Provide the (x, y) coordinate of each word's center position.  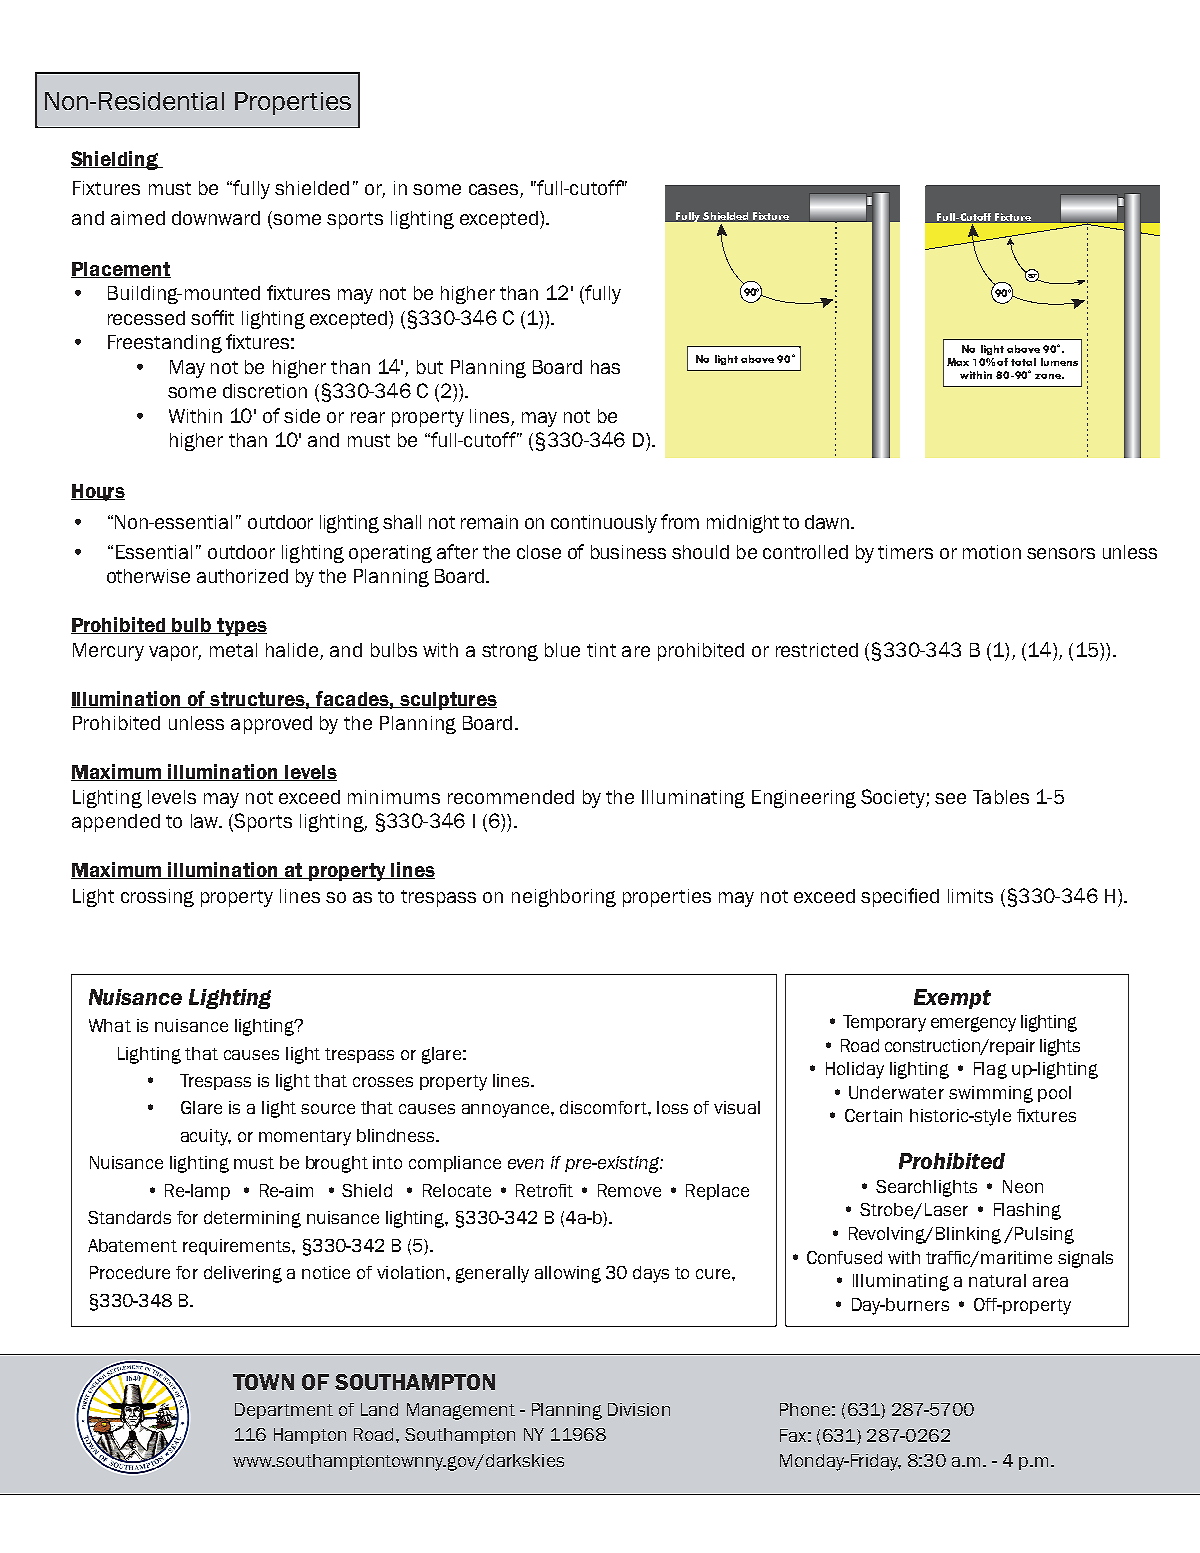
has (605, 367)
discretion (265, 391)
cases (495, 191)
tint (601, 650)
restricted (817, 650)
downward (216, 218)
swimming (991, 1094)
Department (284, 1411)
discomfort (604, 1107)
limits (970, 896)
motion (992, 552)
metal (233, 650)
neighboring (564, 898)
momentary (305, 1138)
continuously (604, 524)
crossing (157, 898)
